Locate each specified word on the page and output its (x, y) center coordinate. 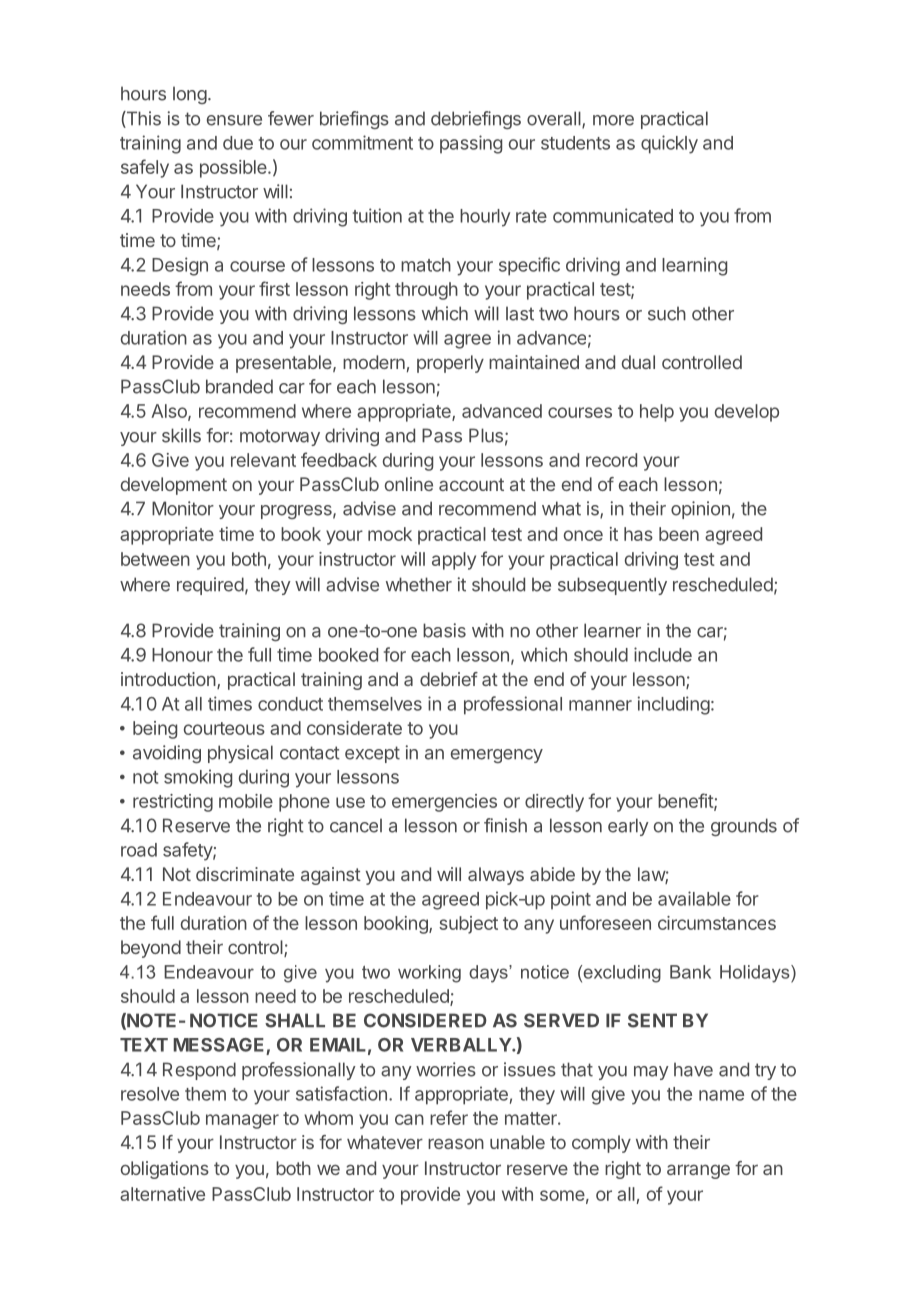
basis (444, 630)
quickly (669, 144)
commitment (362, 142)
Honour (182, 655)
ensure (234, 120)
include (663, 654)
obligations (165, 1170)
